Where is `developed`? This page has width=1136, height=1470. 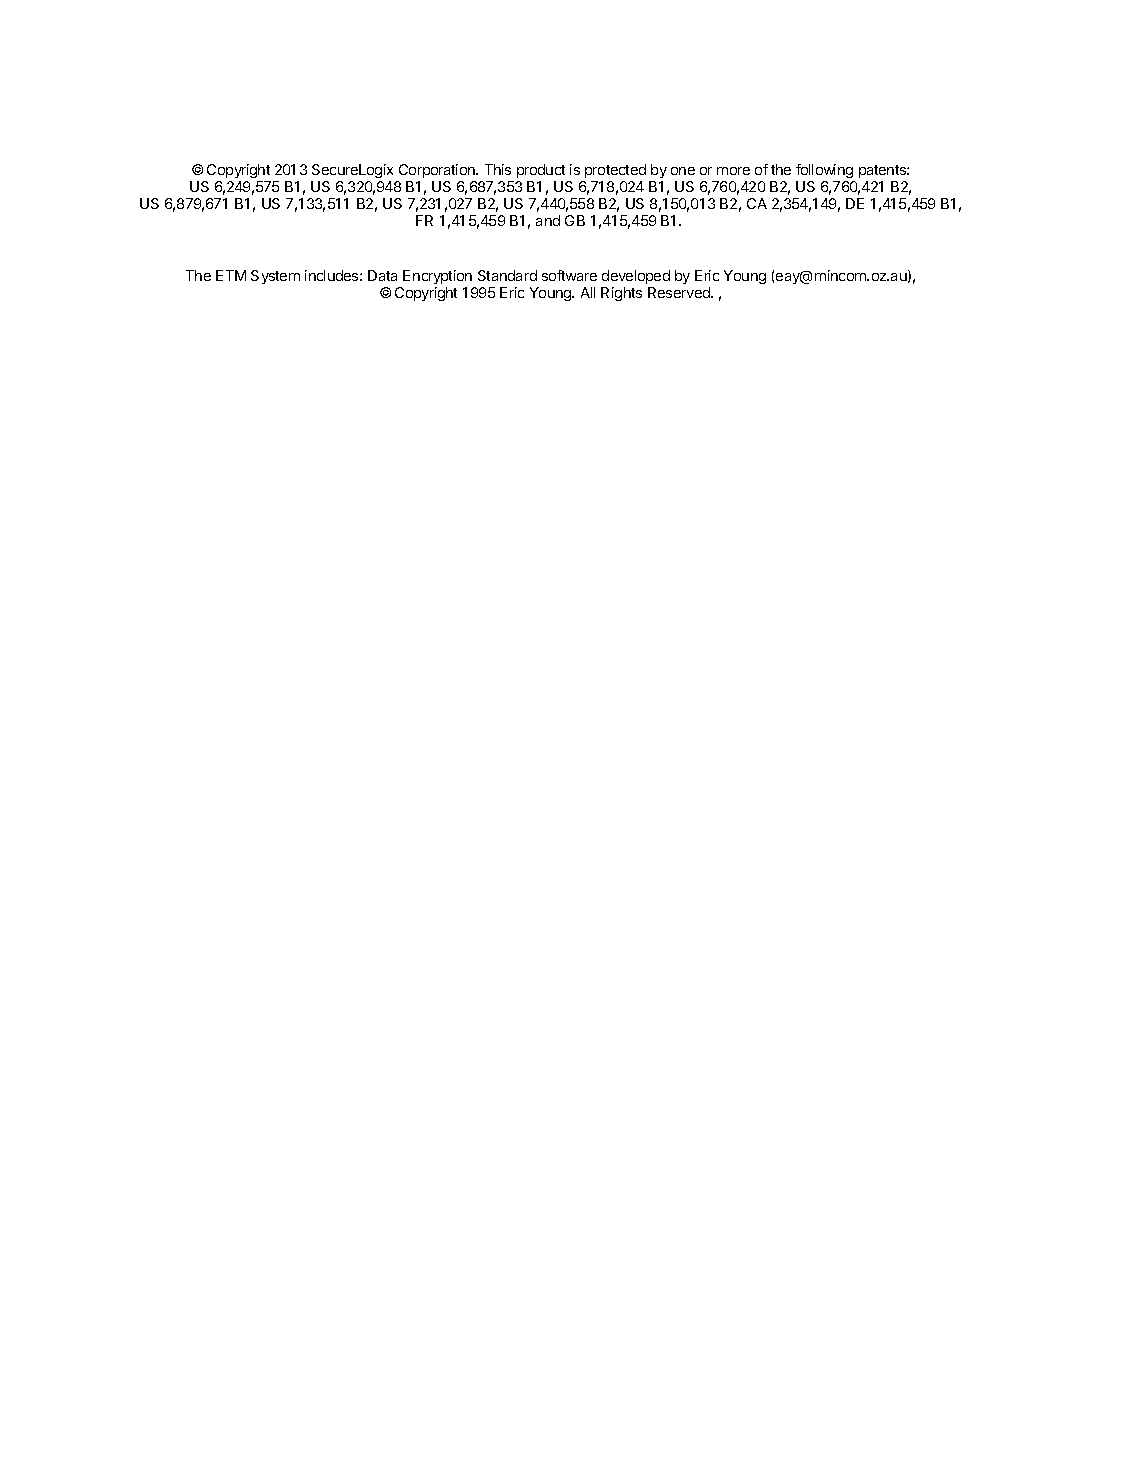
developed is located at coordinates (636, 277).
